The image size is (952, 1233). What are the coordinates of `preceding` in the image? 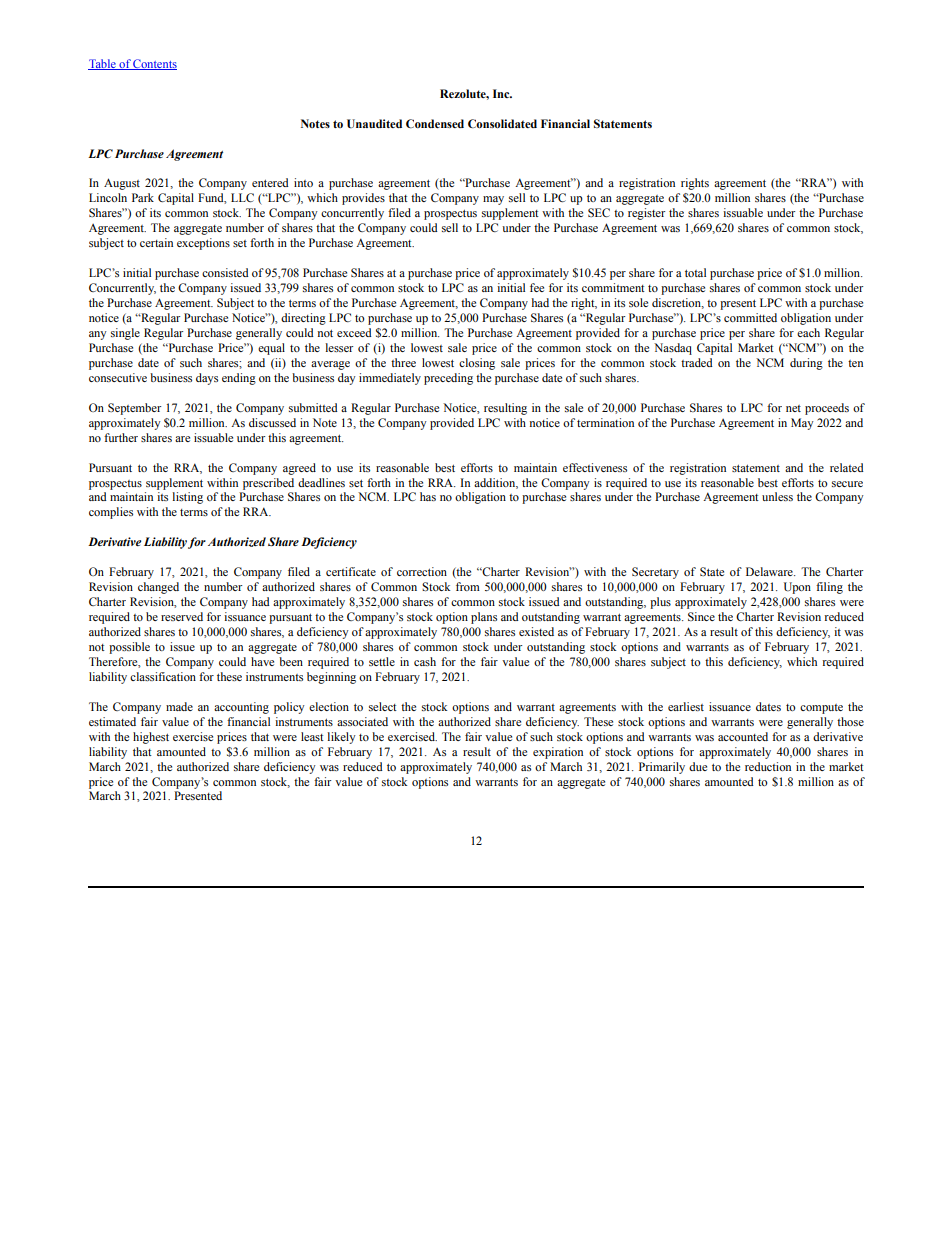 It's located at (448, 379).
